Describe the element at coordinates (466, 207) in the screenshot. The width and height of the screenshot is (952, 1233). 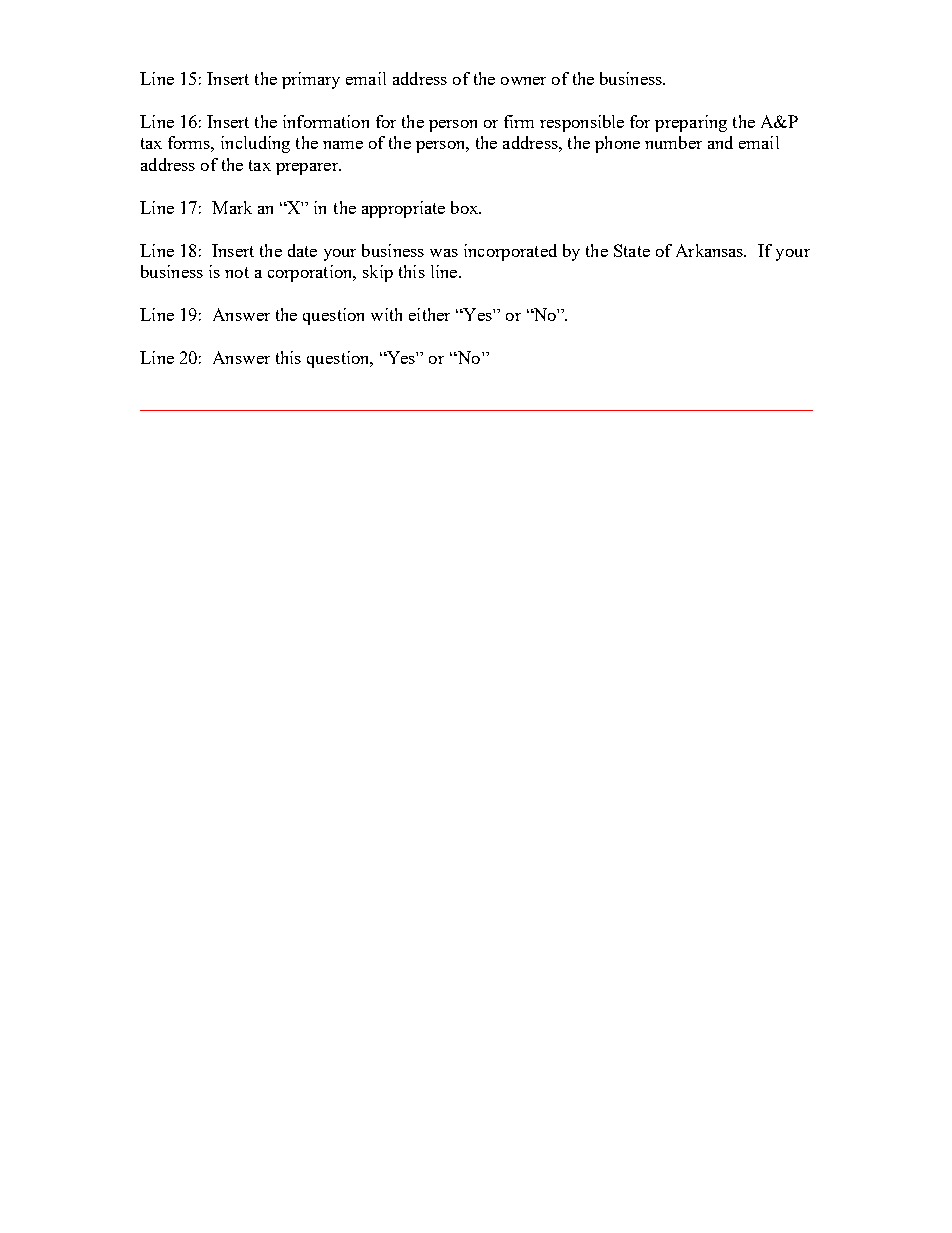
I see `box` at that location.
